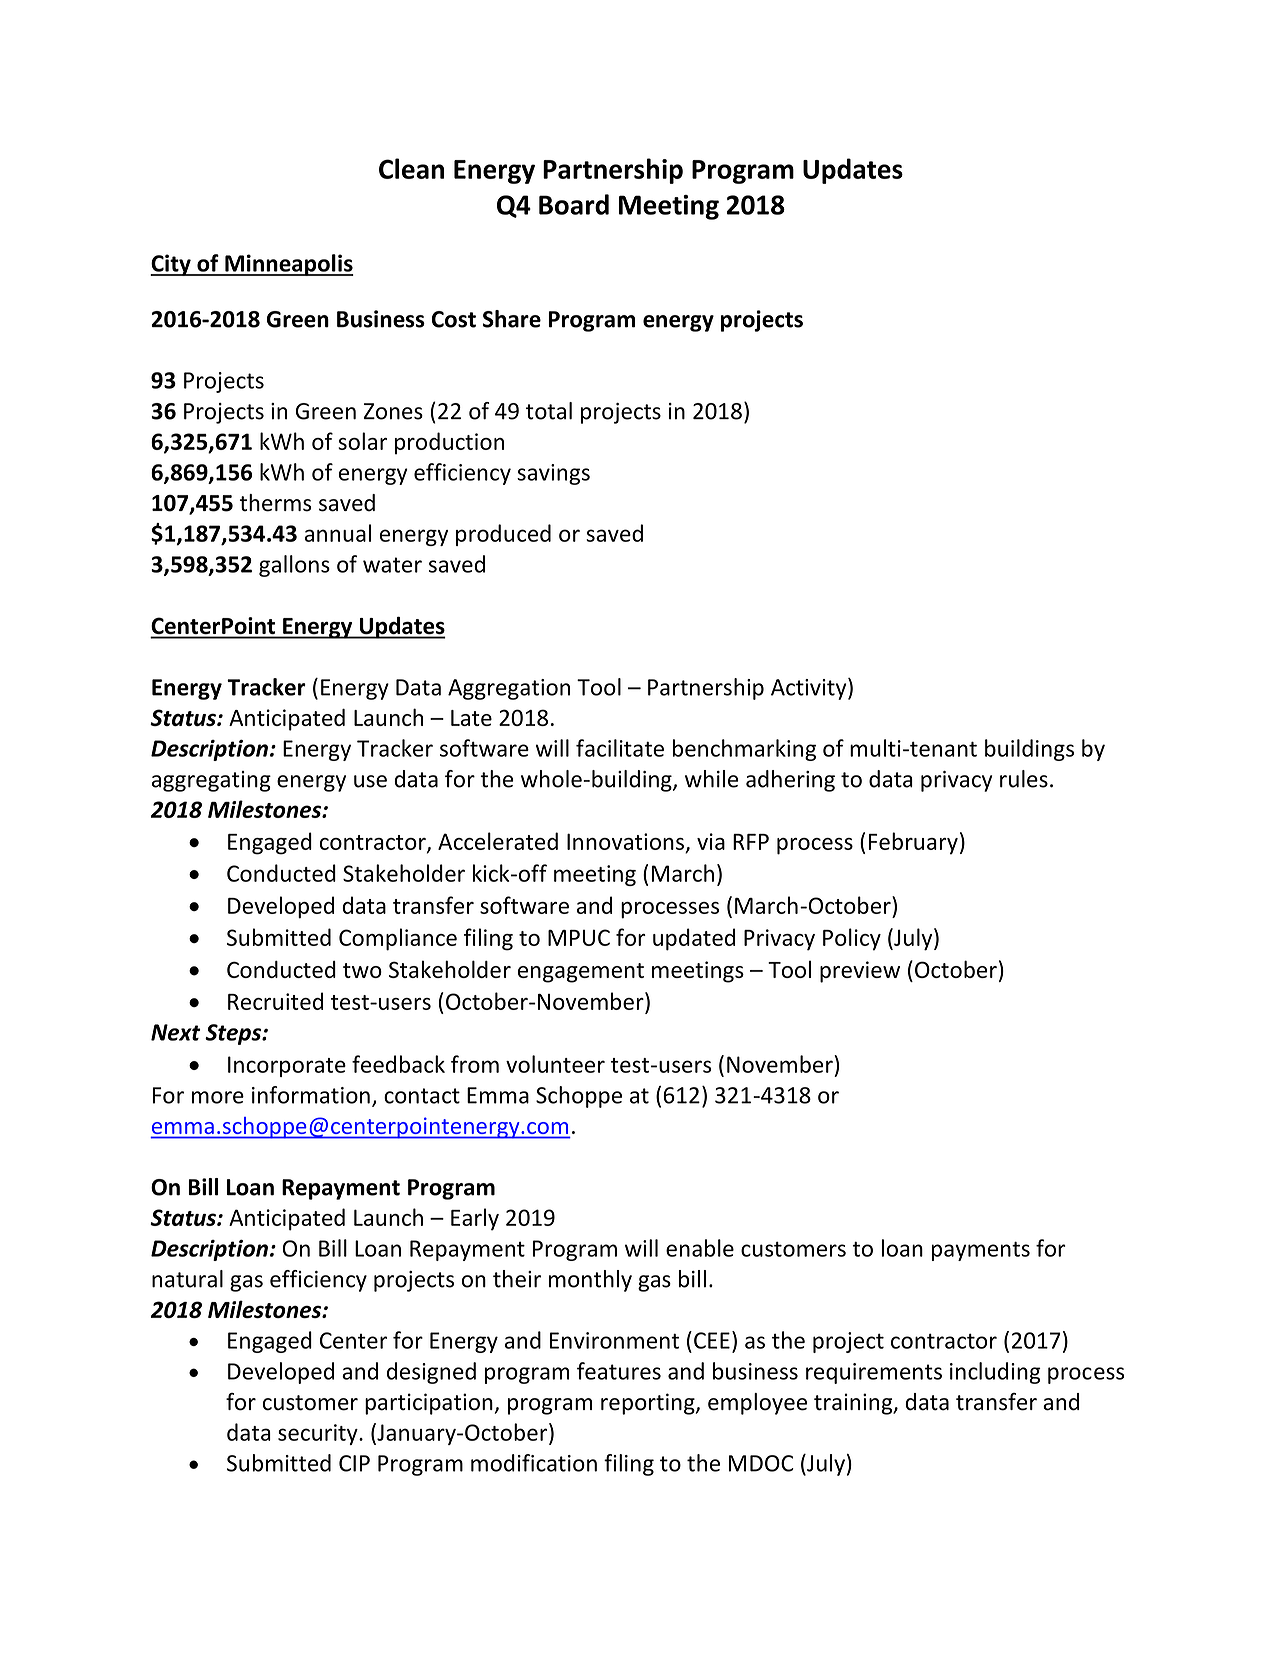 The image size is (1281, 1658). What do you see at coordinates (509, 689) in the screenshot?
I see `Aggregation` at bounding box center [509, 689].
